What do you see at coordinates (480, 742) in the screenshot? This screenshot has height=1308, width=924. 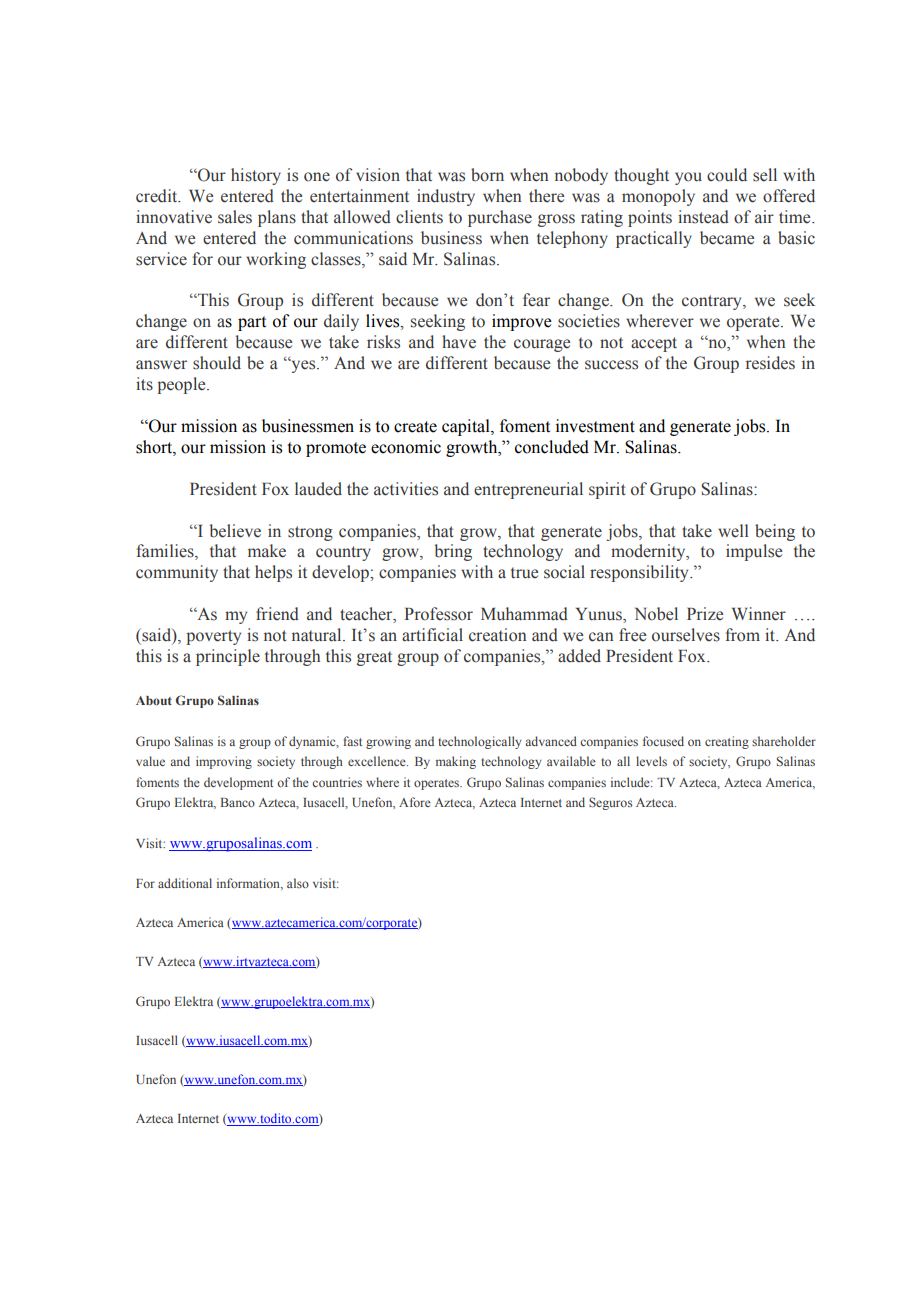 I see `technologically` at bounding box center [480, 742].
